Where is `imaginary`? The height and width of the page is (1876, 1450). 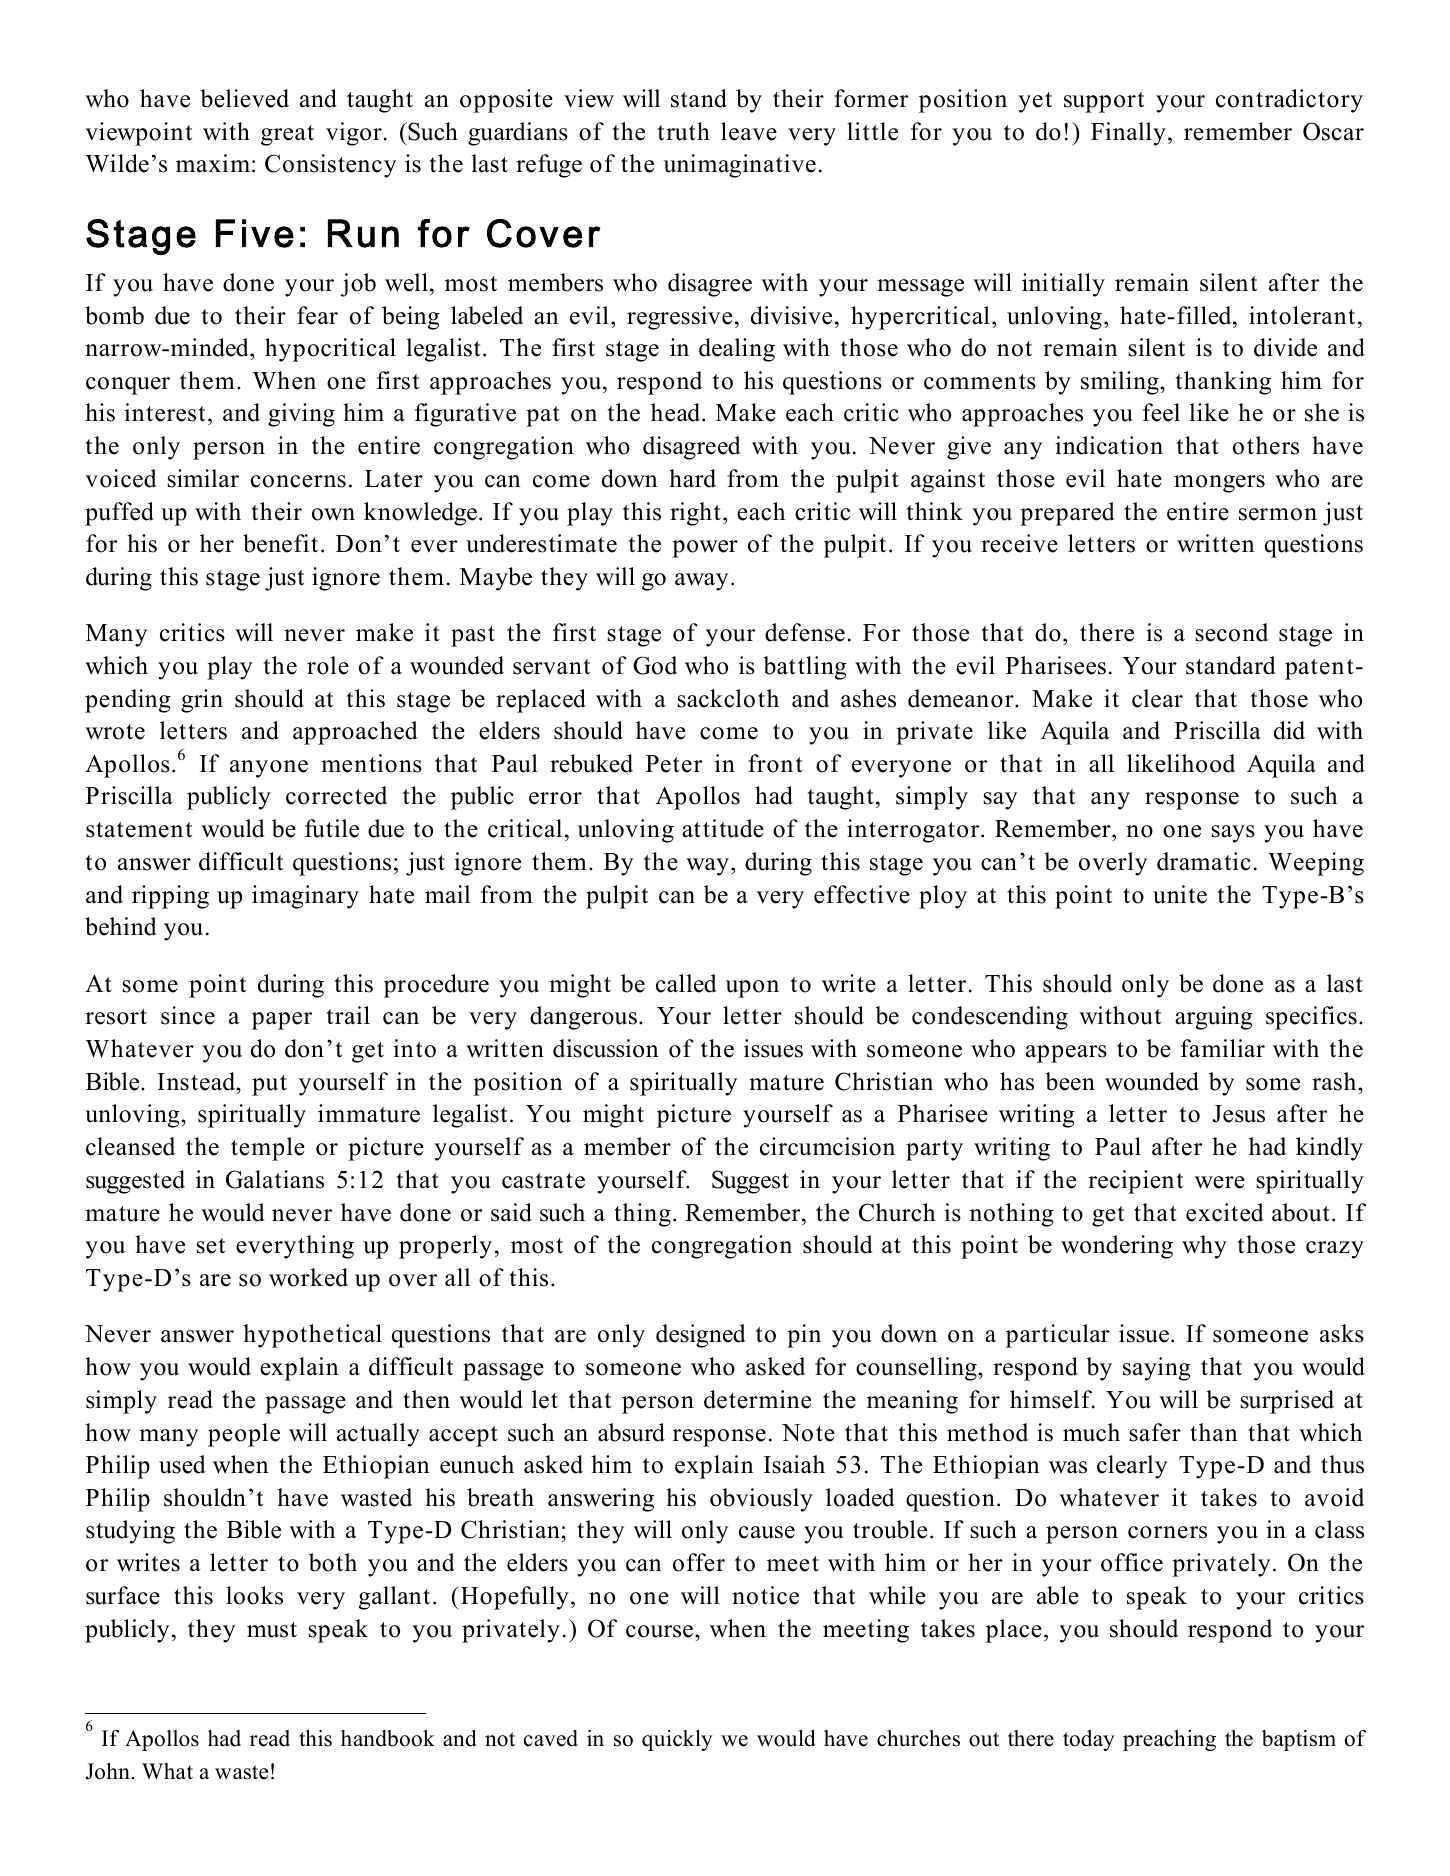 imaginary is located at coordinates (305, 897).
